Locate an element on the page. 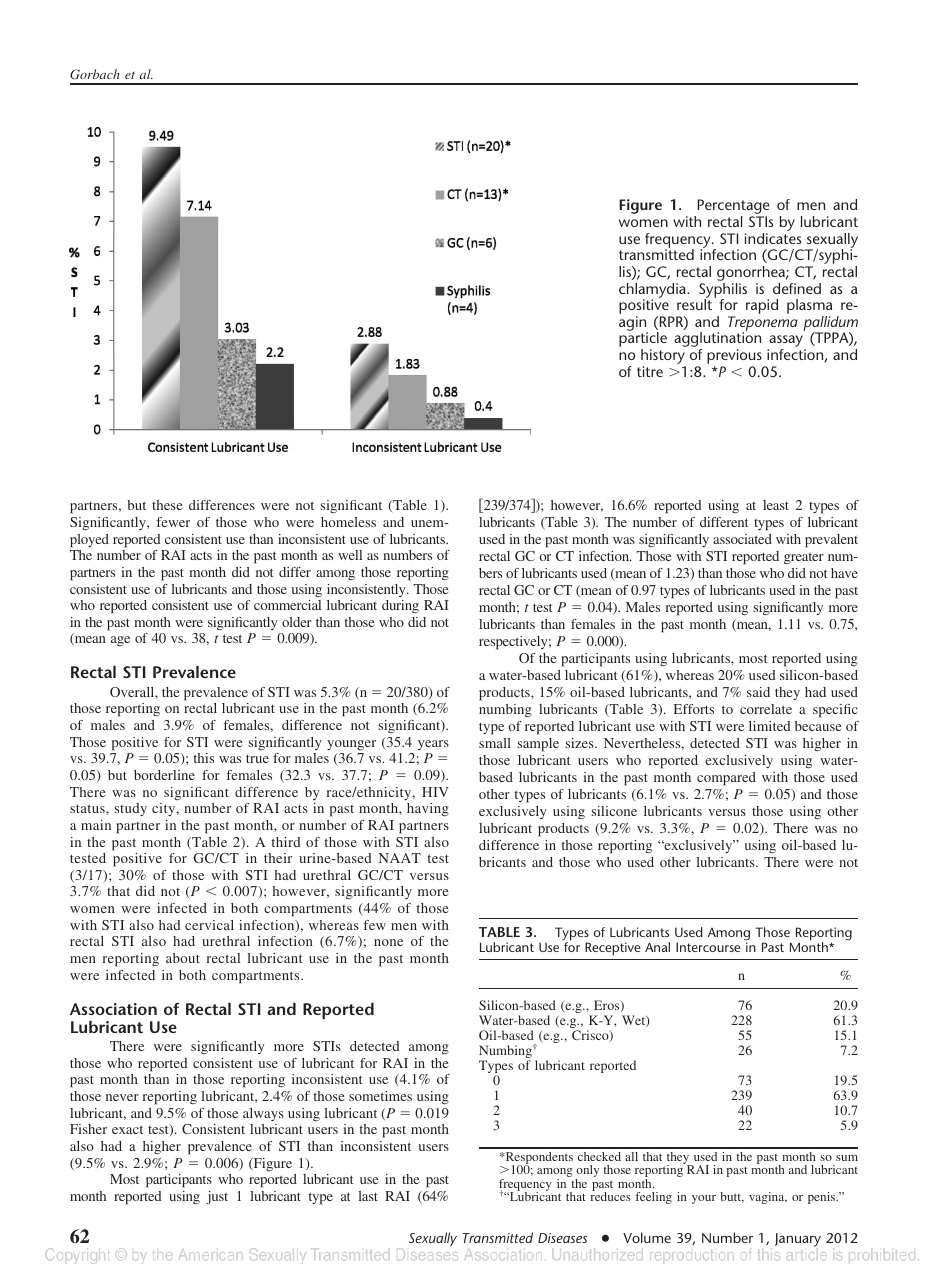 The width and height of the document is (928, 1288). associated is located at coordinates (742, 539).
